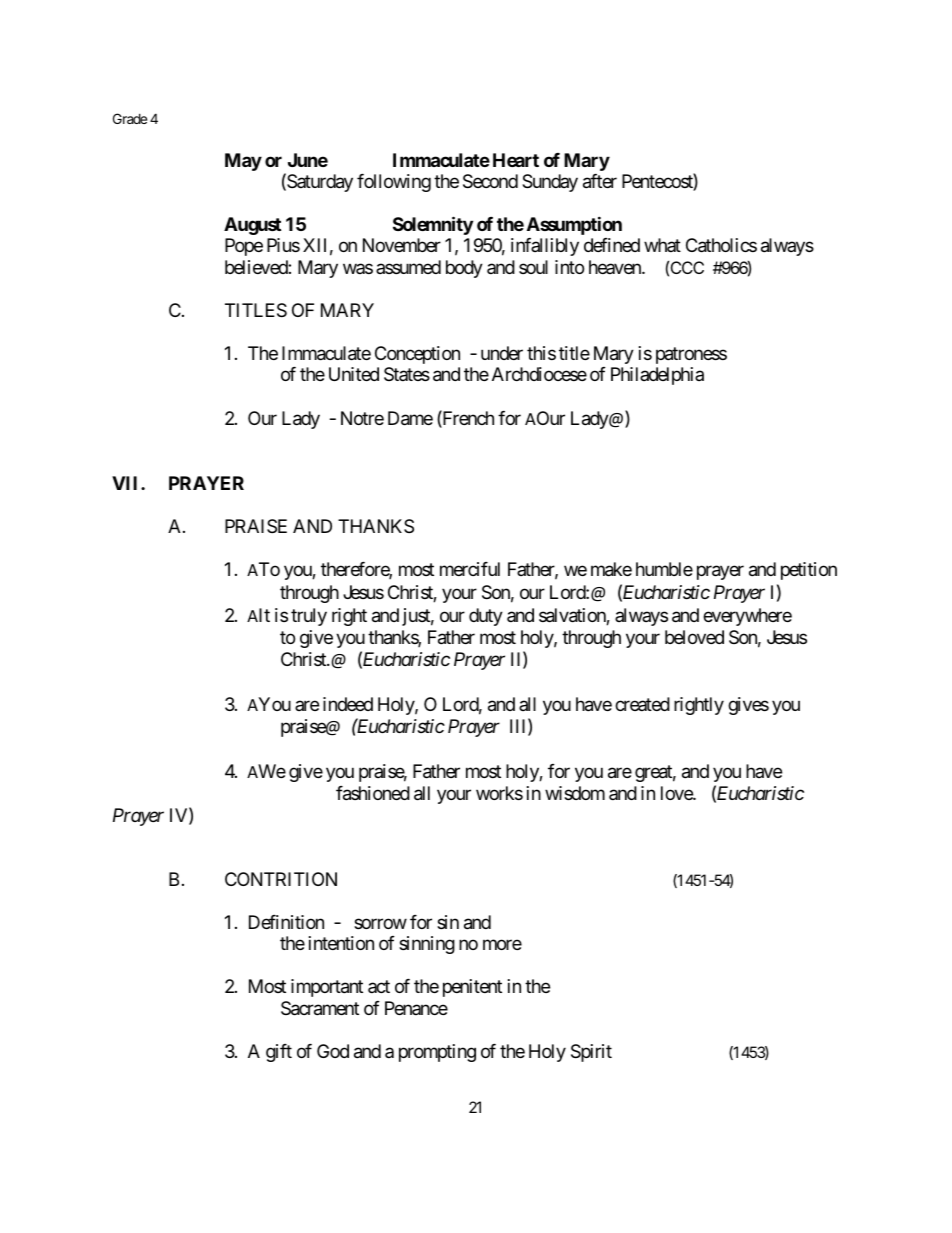 Image resolution: width=952 pixels, height=1233 pixels. Describe the element at coordinates (486, 617) in the screenshot. I see `duty` at that location.
